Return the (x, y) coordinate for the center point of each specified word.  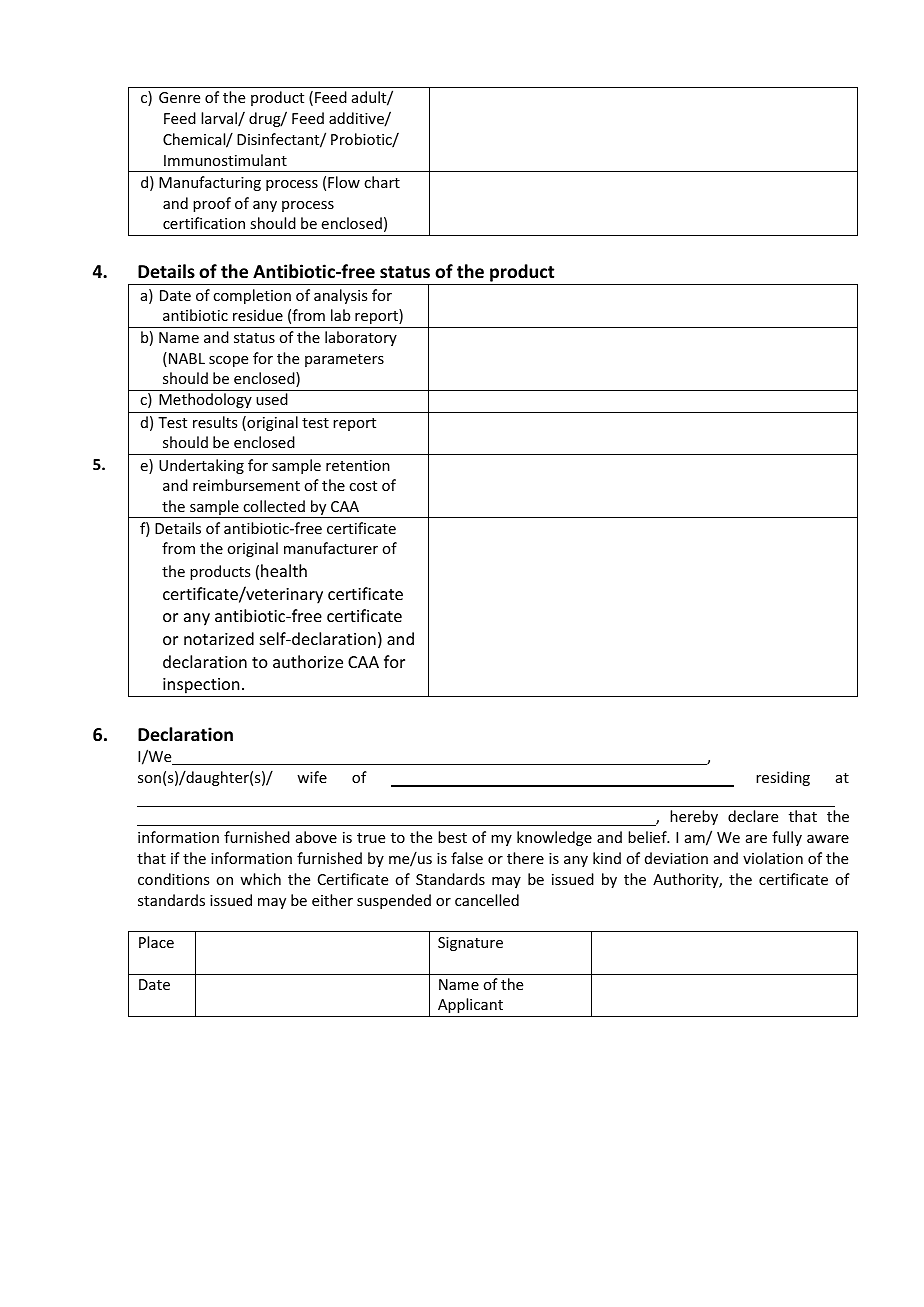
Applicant (470, 1005)
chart (382, 182)
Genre (179, 97)
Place (156, 942)
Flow (344, 182)
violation (773, 858)
